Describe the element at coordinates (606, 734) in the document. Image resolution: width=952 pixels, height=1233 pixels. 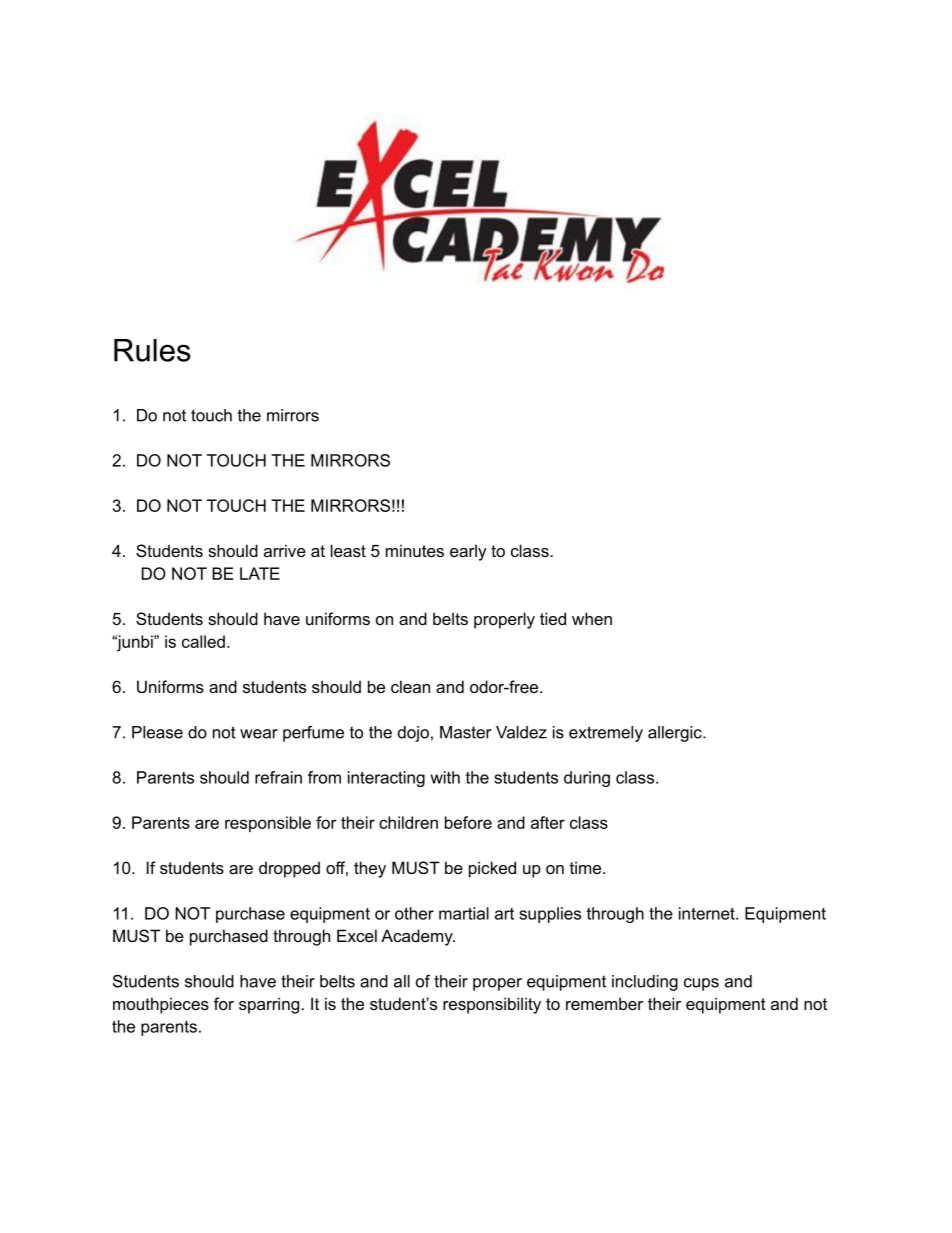
I see `extremely` at that location.
